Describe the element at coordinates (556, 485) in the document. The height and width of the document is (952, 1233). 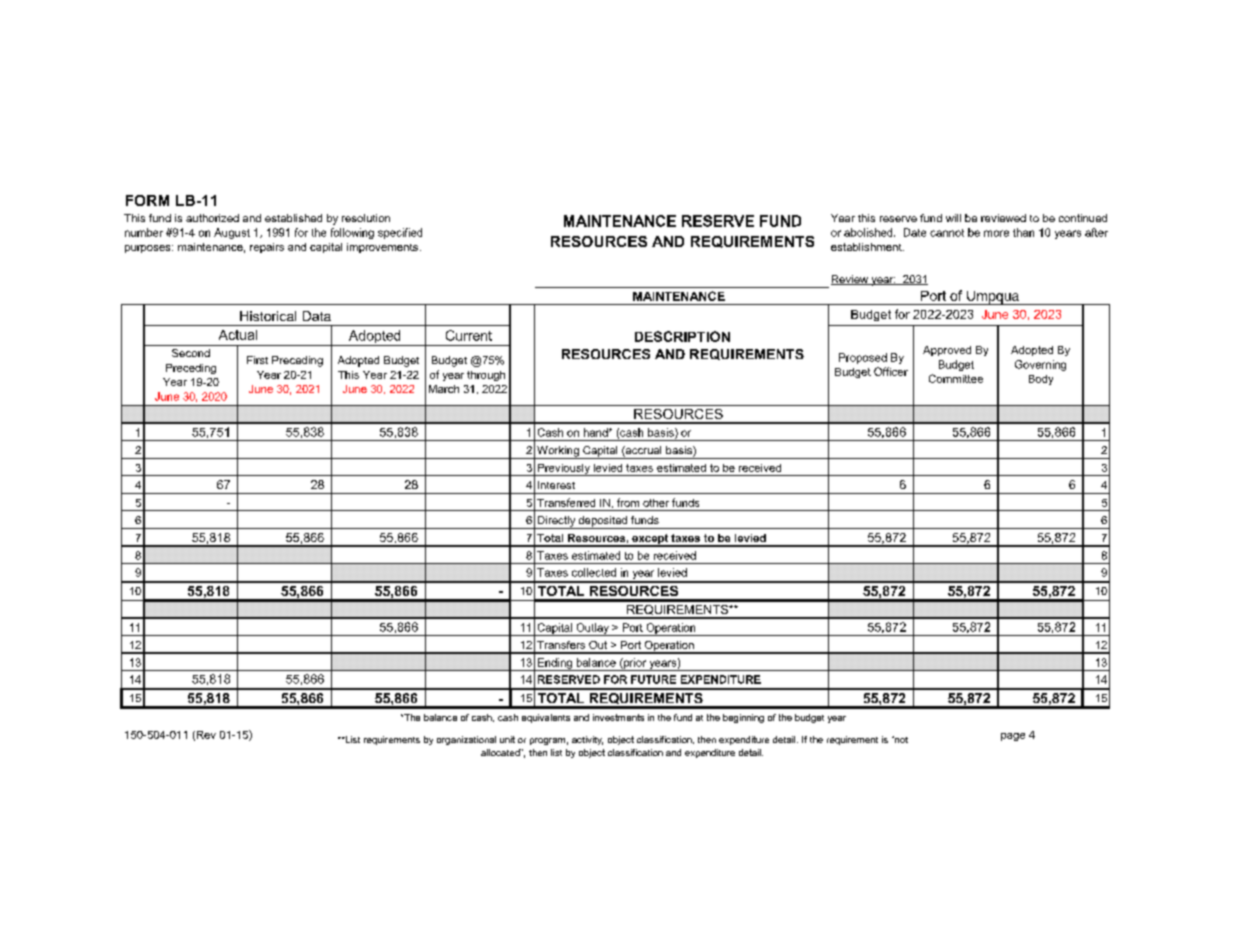
I see `Interest` at that location.
